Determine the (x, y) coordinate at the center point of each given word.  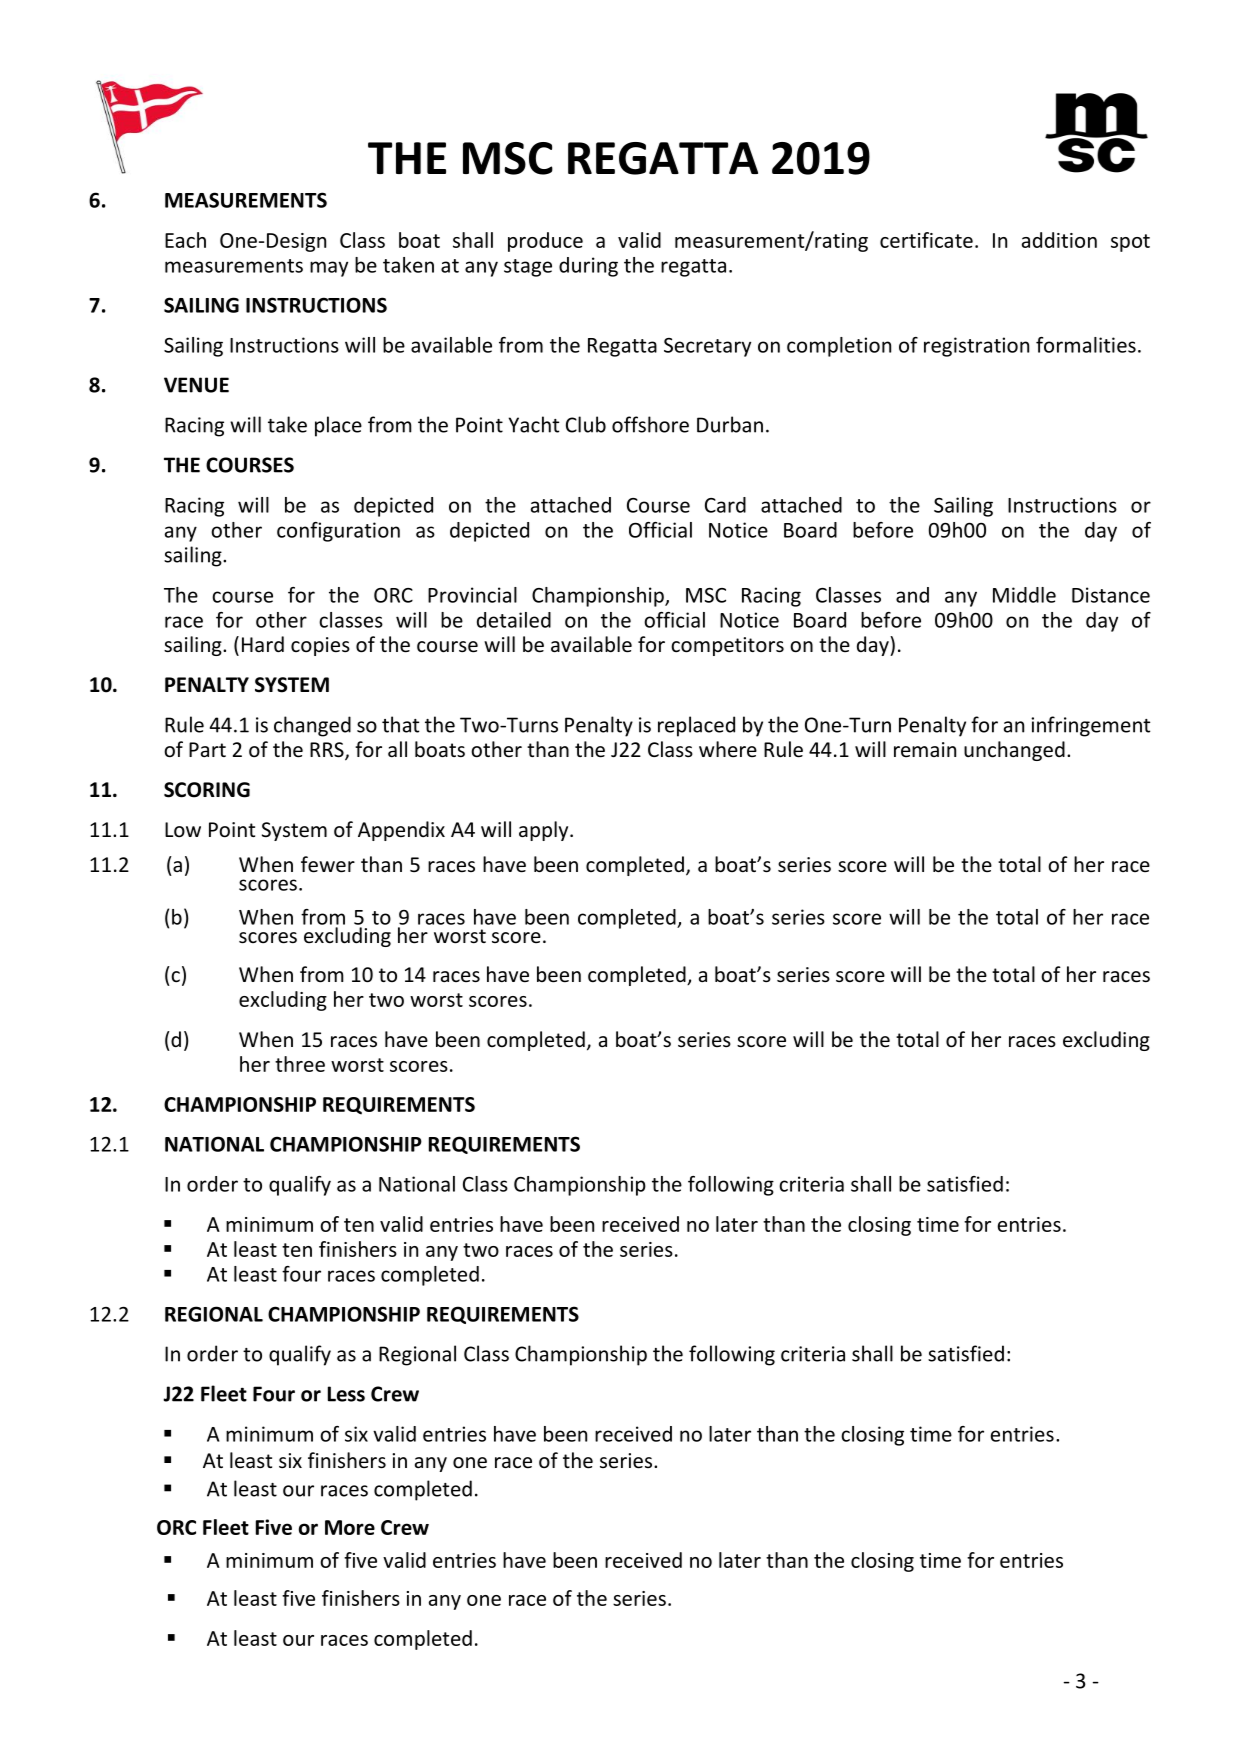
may (329, 269)
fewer (328, 864)
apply (545, 831)
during (588, 267)
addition (1059, 240)
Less (346, 1394)
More (350, 1527)
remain (925, 749)
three (300, 1064)
